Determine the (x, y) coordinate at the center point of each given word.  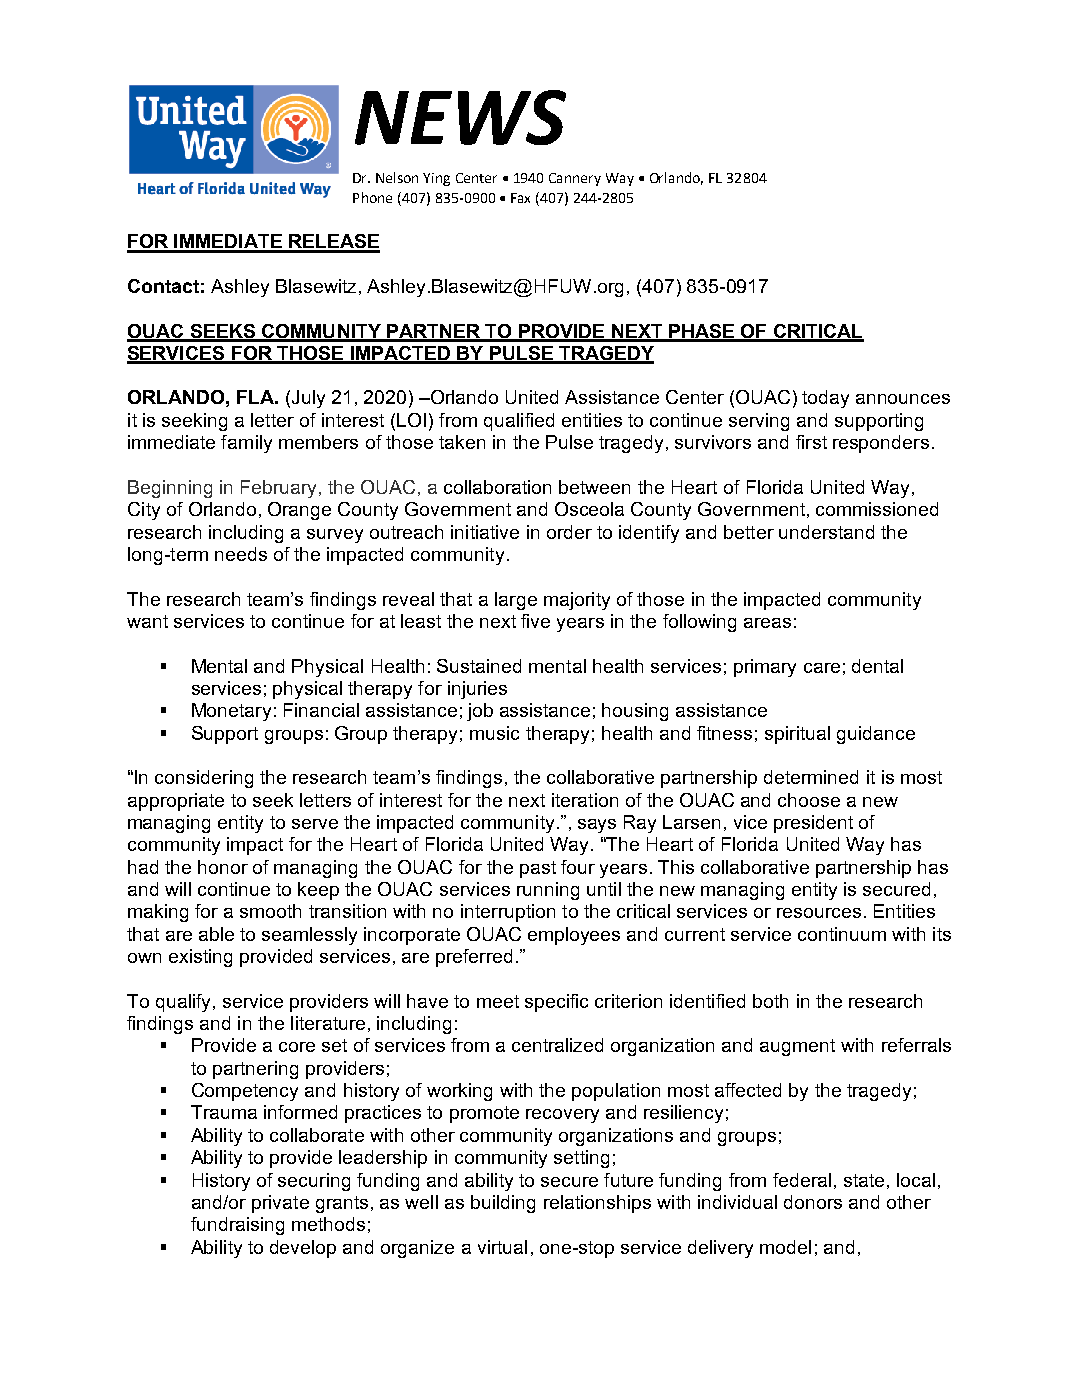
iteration (585, 800)
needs (241, 554)
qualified (519, 422)
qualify (185, 1003)
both (770, 1001)
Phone (372, 197)
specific (556, 1003)
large (516, 601)
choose (809, 800)
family (246, 444)
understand (826, 532)
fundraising (237, 1226)
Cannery (575, 179)
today (825, 399)
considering (204, 779)
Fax (520, 198)
